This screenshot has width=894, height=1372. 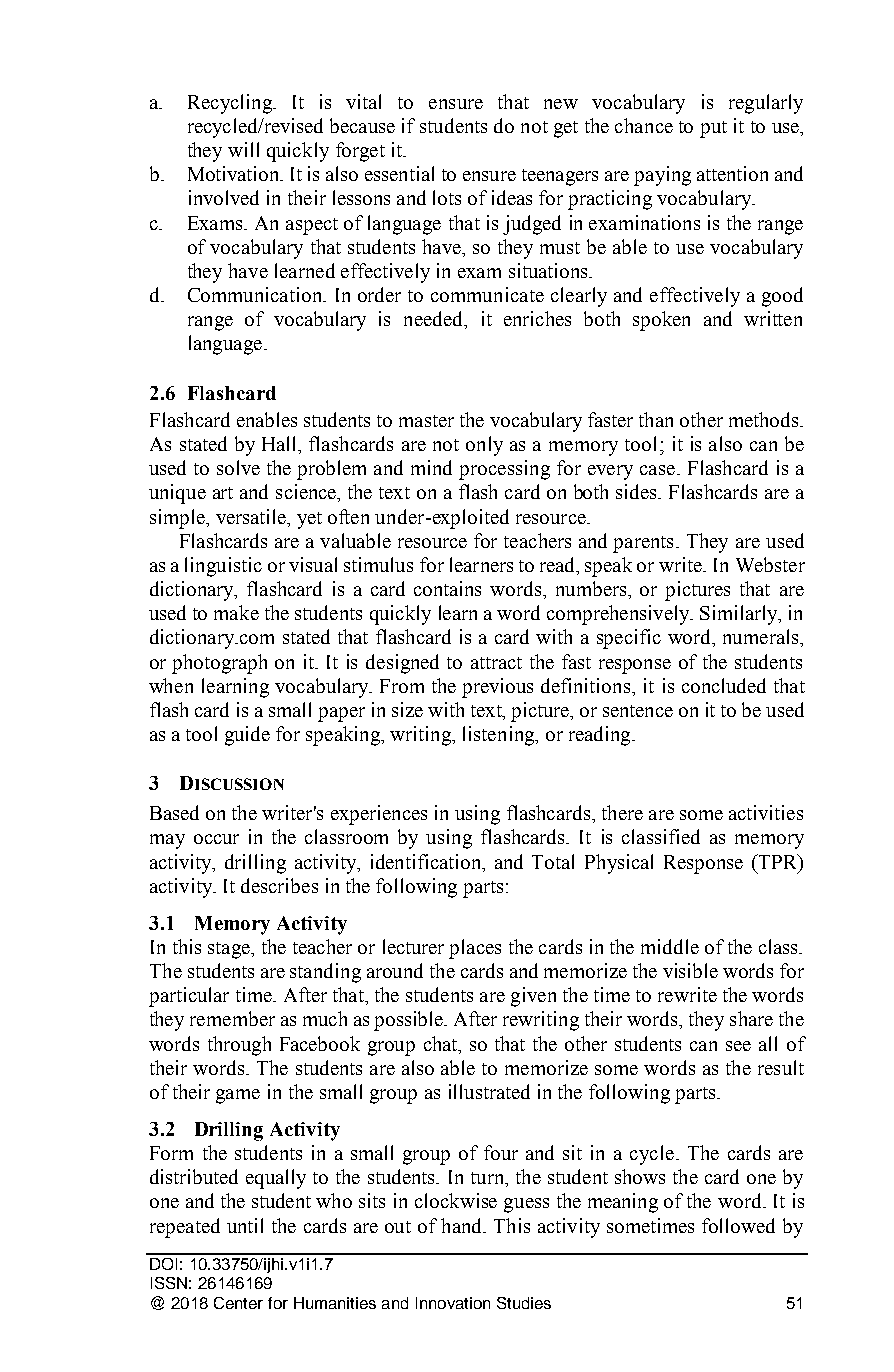 I want to click on will, so click(x=243, y=149).
